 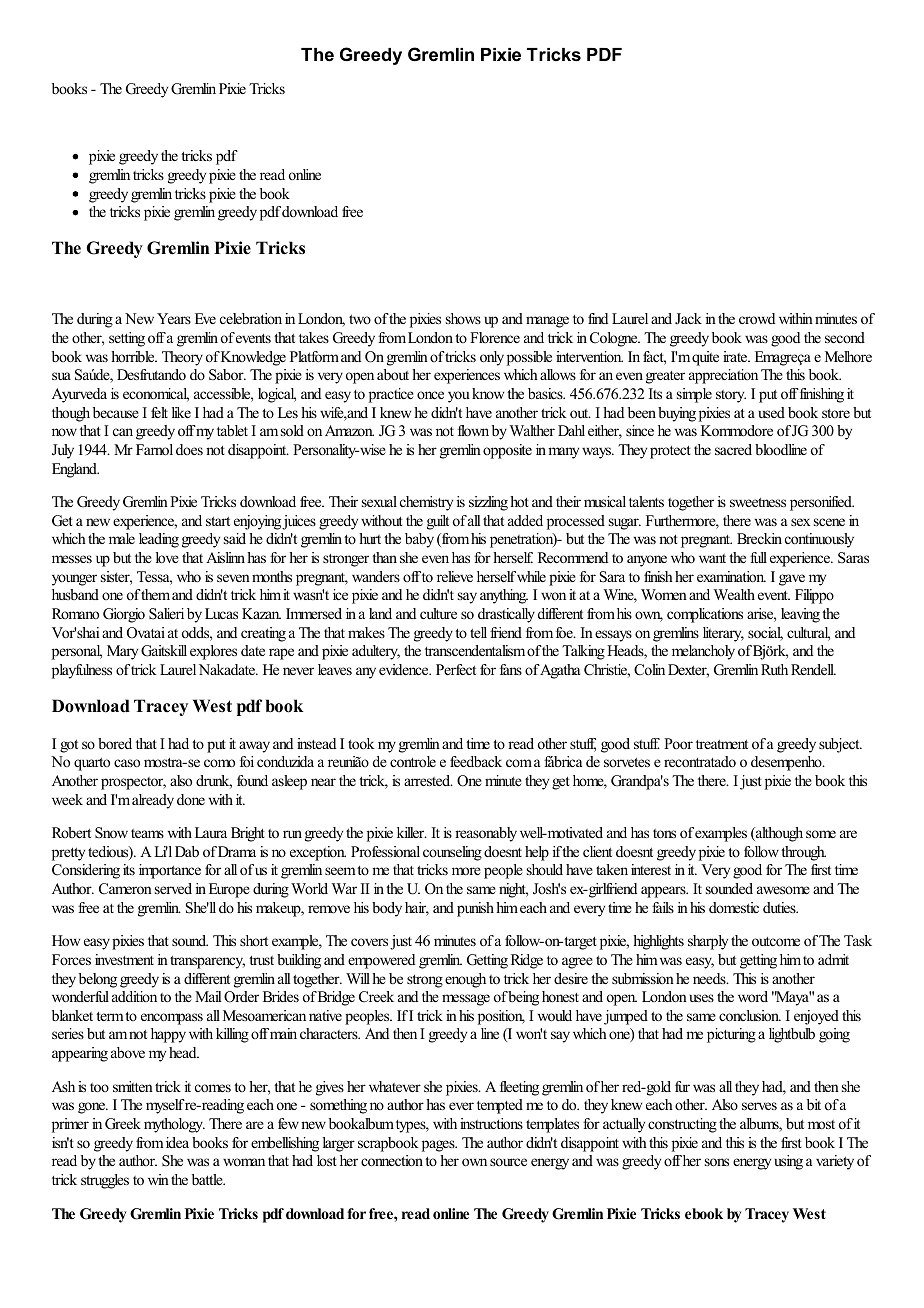 What do you see at coordinates (722, 744) in the page?
I see `treatment` at bounding box center [722, 744].
